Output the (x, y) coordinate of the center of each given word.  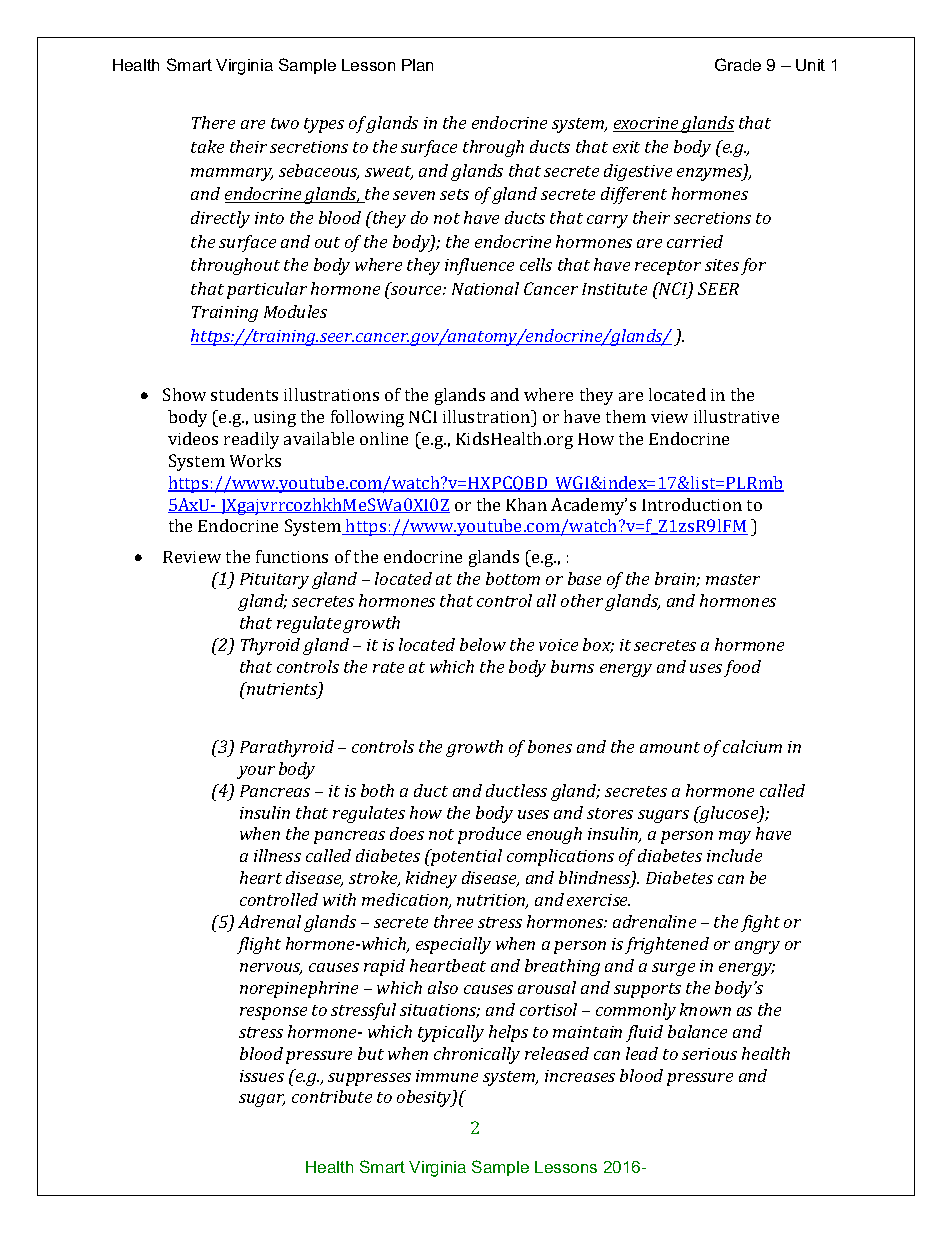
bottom (513, 578)
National (485, 288)
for (753, 266)
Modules (295, 311)
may (735, 837)
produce (489, 835)
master (733, 579)
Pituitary (274, 581)
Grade (738, 64)
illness (277, 855)
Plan (417, 65)
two (285, 123)
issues (262, 1076)
